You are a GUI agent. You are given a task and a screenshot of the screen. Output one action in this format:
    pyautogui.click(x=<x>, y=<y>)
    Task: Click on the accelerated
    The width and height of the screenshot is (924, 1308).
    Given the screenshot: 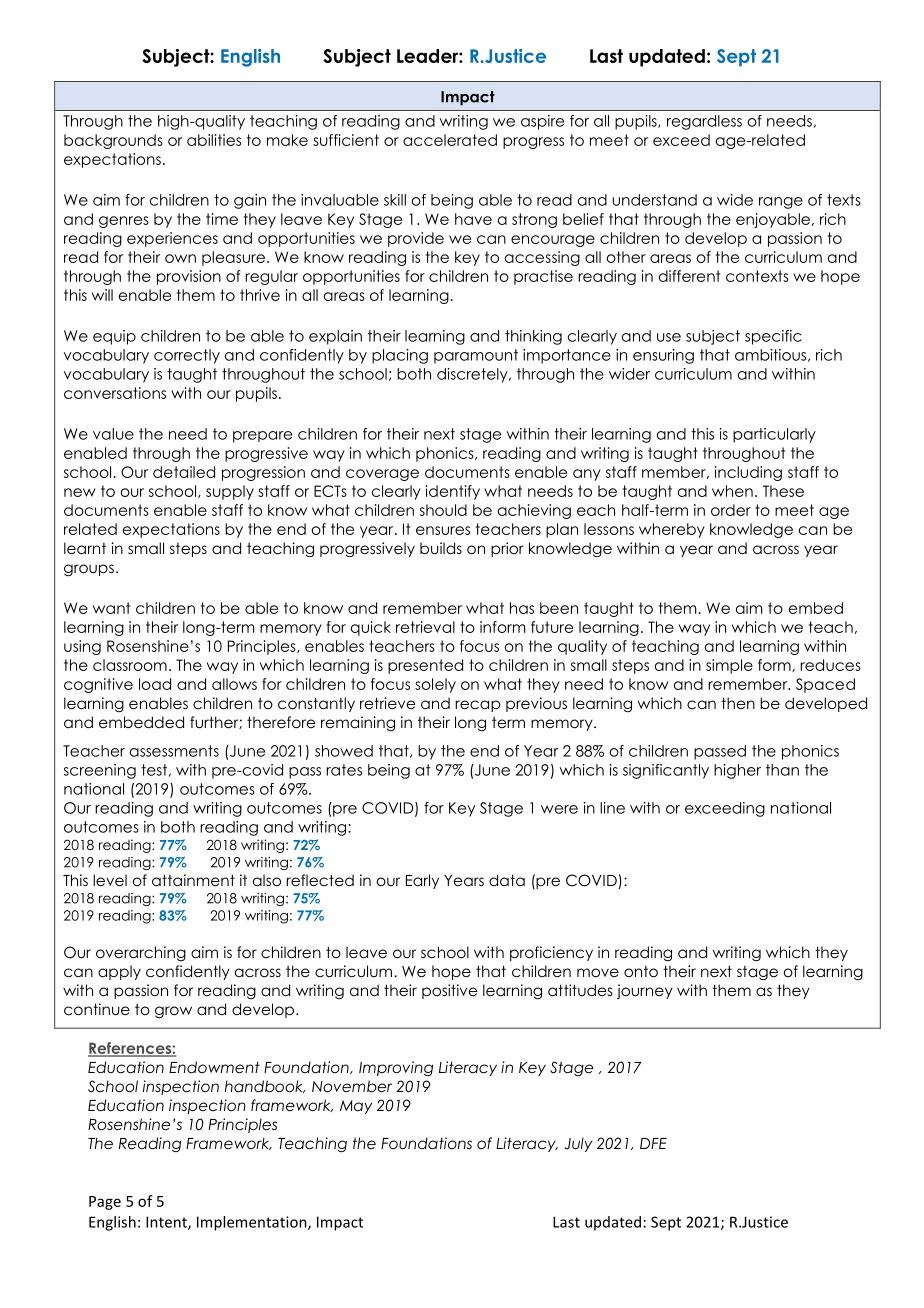 What is the action you would take?
    pyautogui.click(x=450, y=140)
